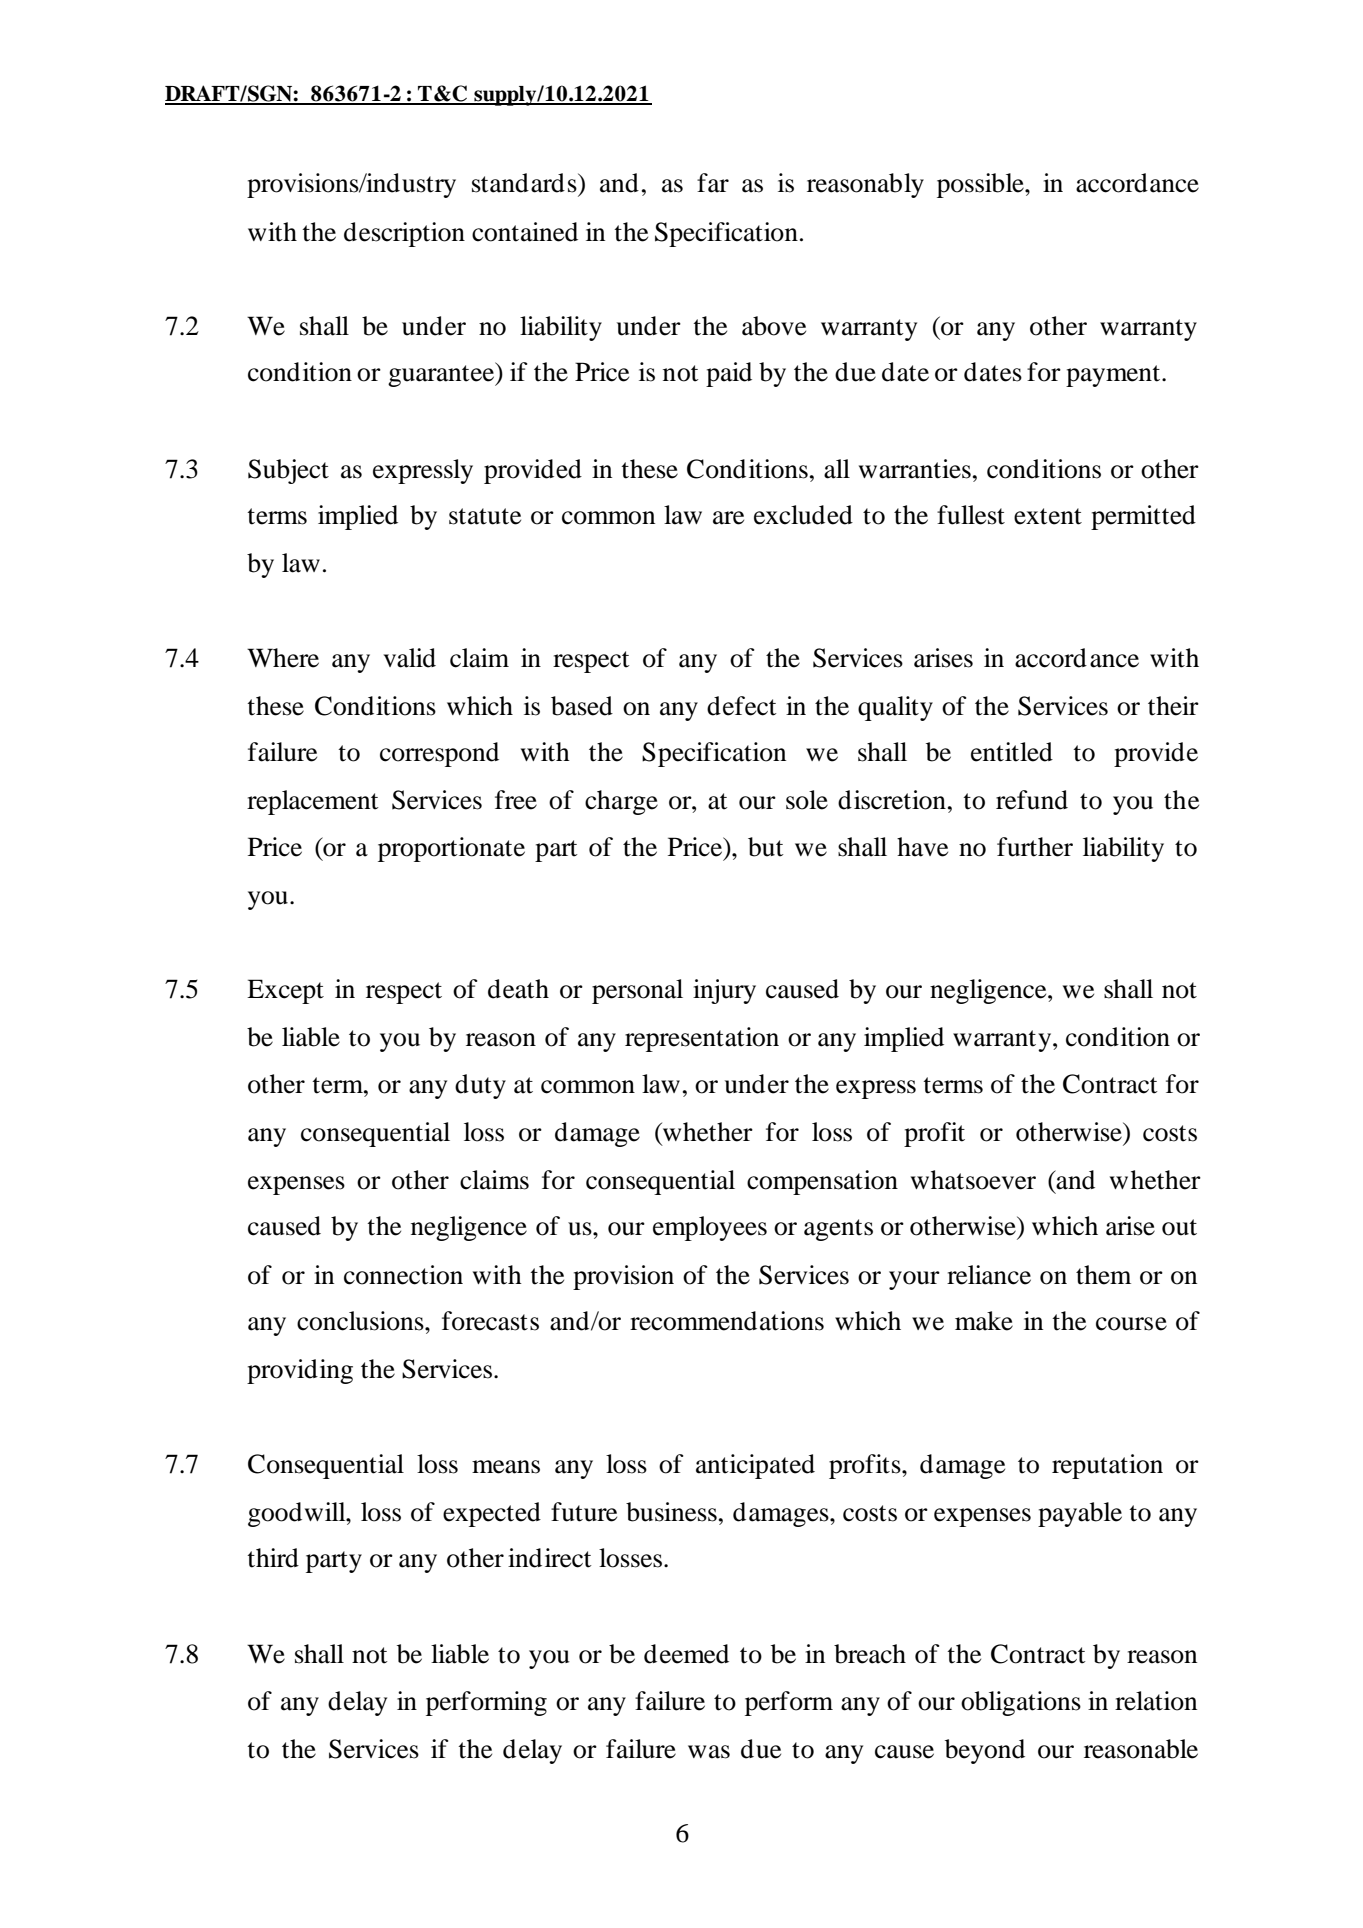  I want to click on employees, so click(710, 1228).
